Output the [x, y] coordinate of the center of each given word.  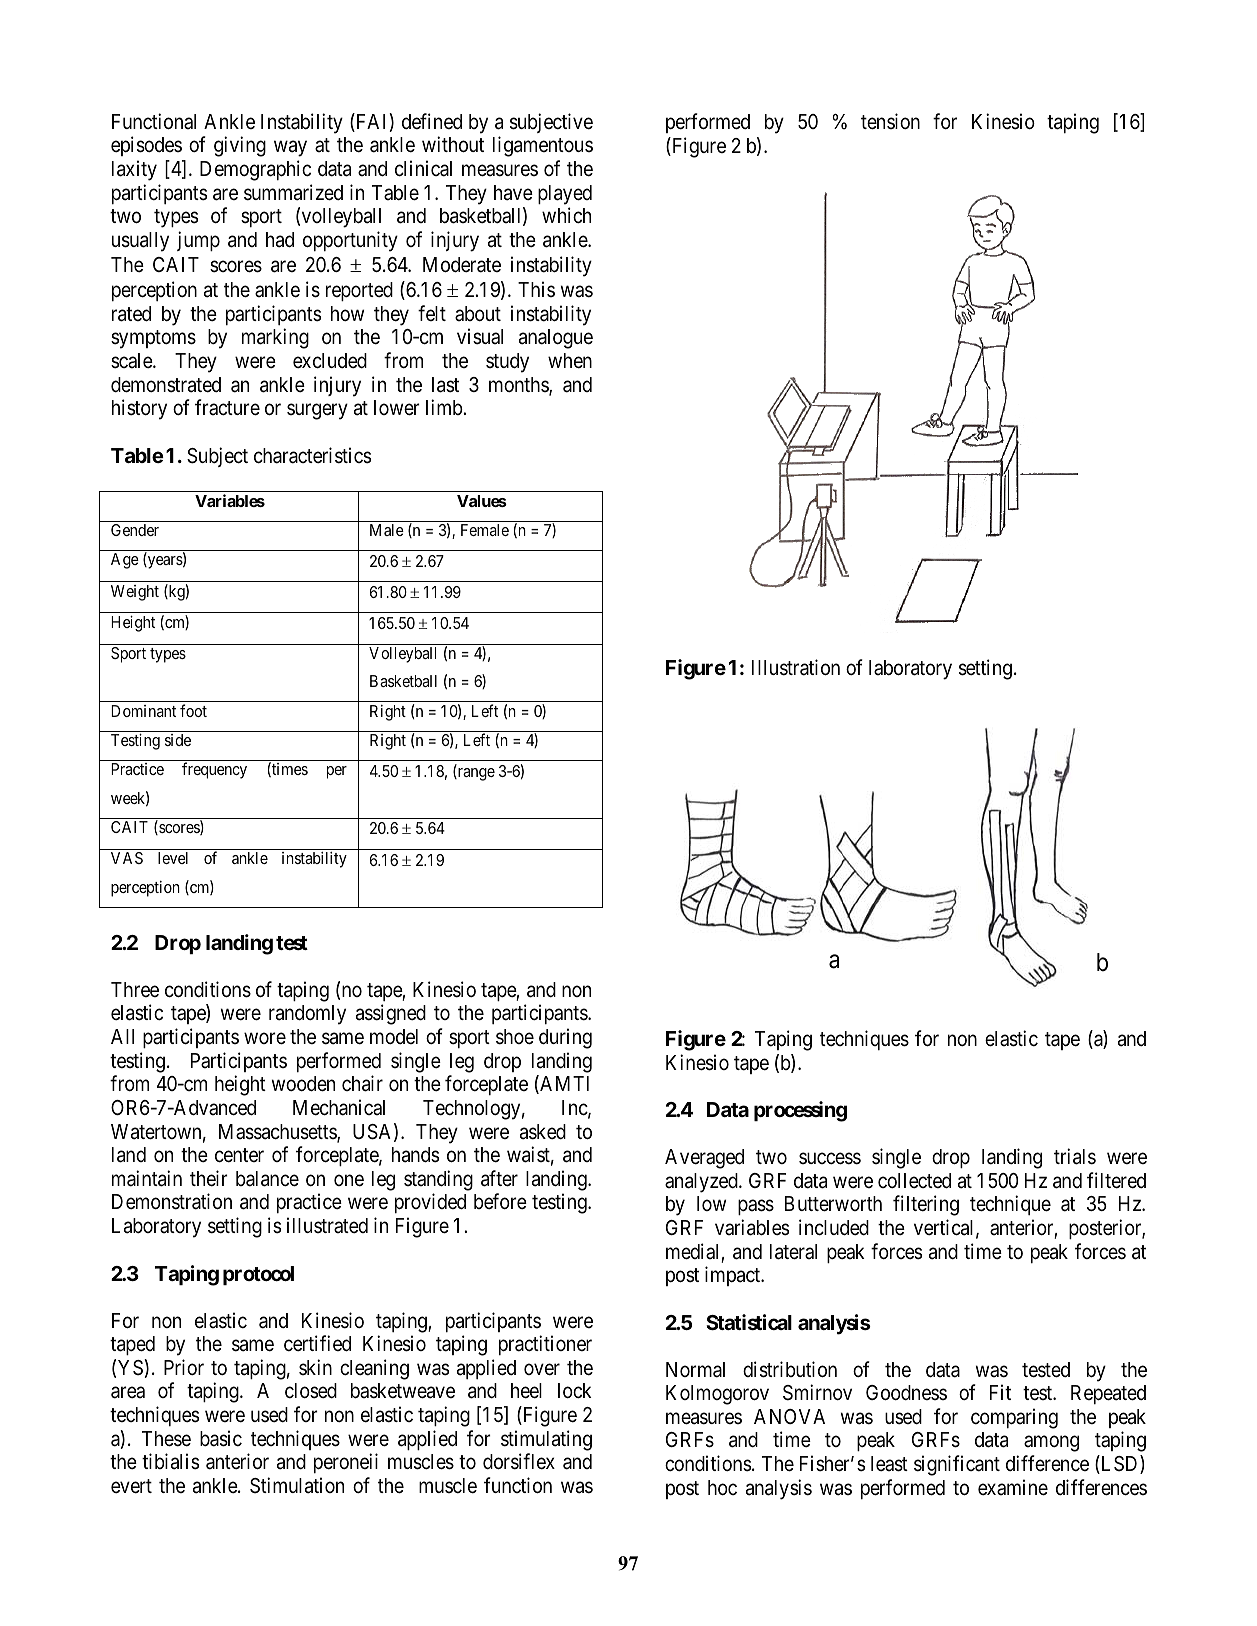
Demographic [255, 170]
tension [890, 121]
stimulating [546, 1440]
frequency [214, 770]
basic [221, 1438]
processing [800, 1111]
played [565, 195]
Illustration [796, 667]
